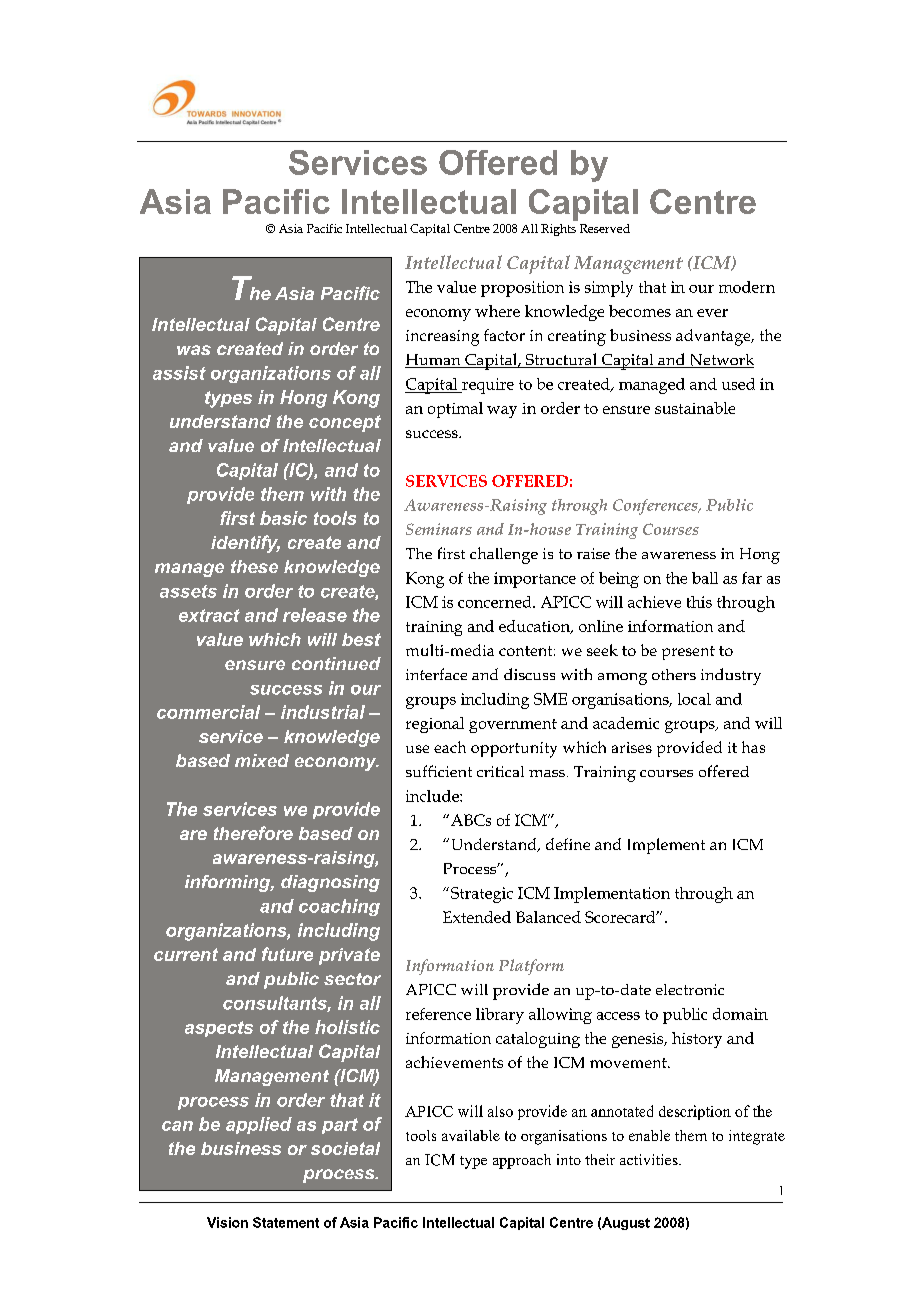 The image size is (924, 1308). Describe the element at coordinates (522, 289) in the document. I see `proposition` at that location.
